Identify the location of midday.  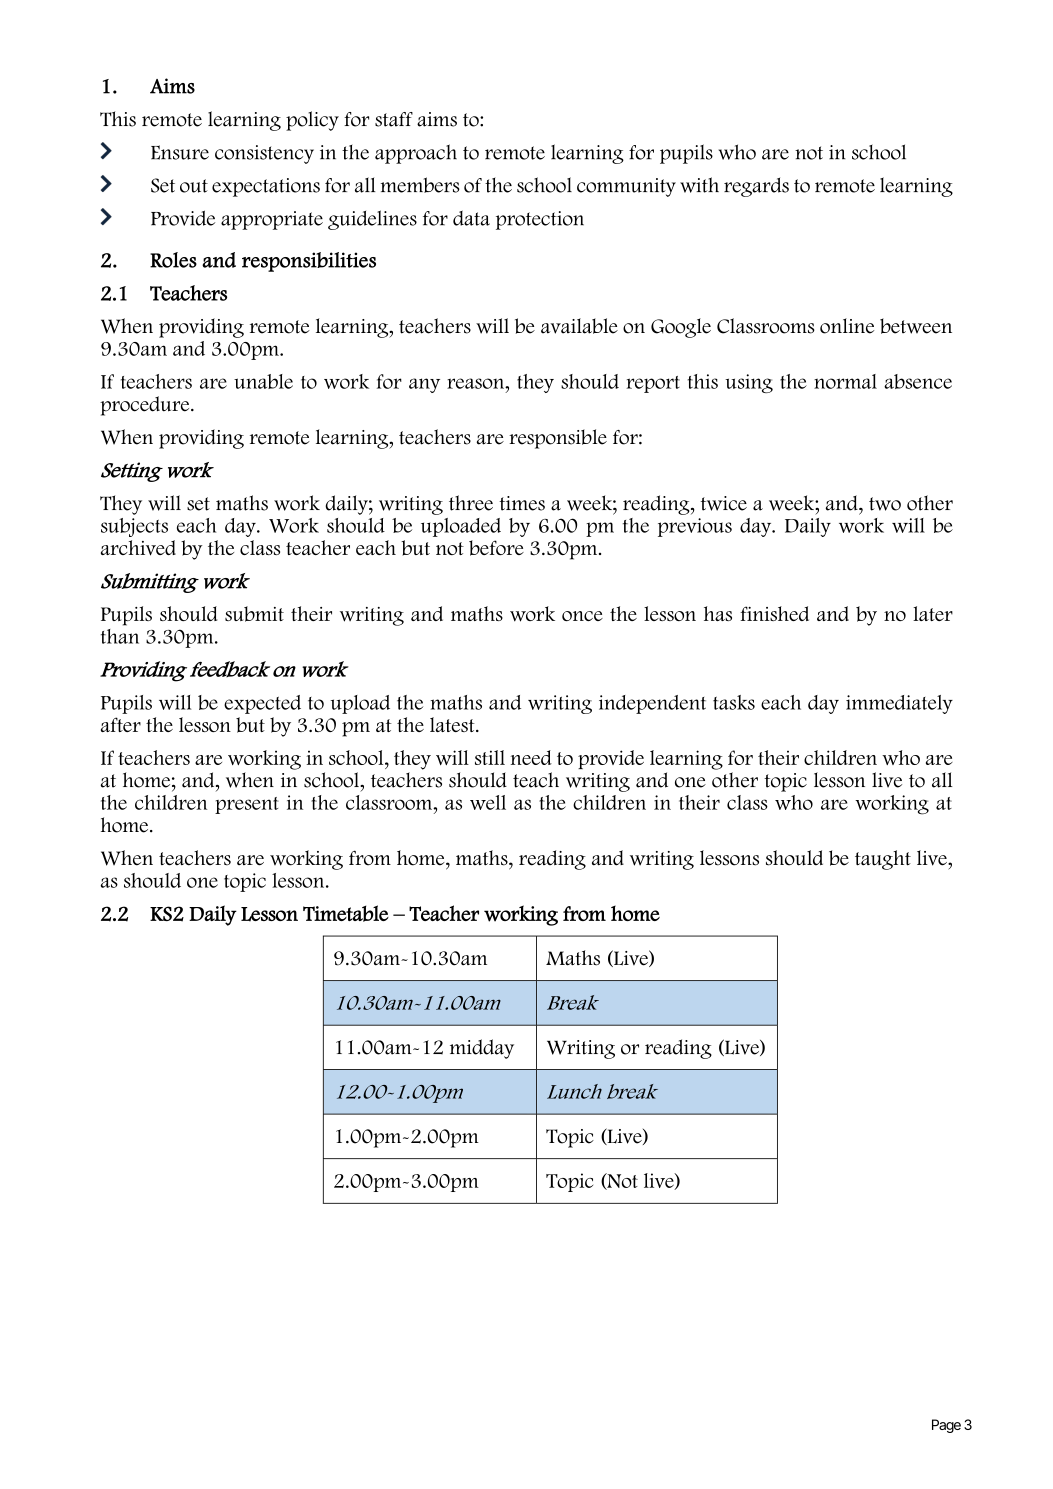
(482, 1049).
